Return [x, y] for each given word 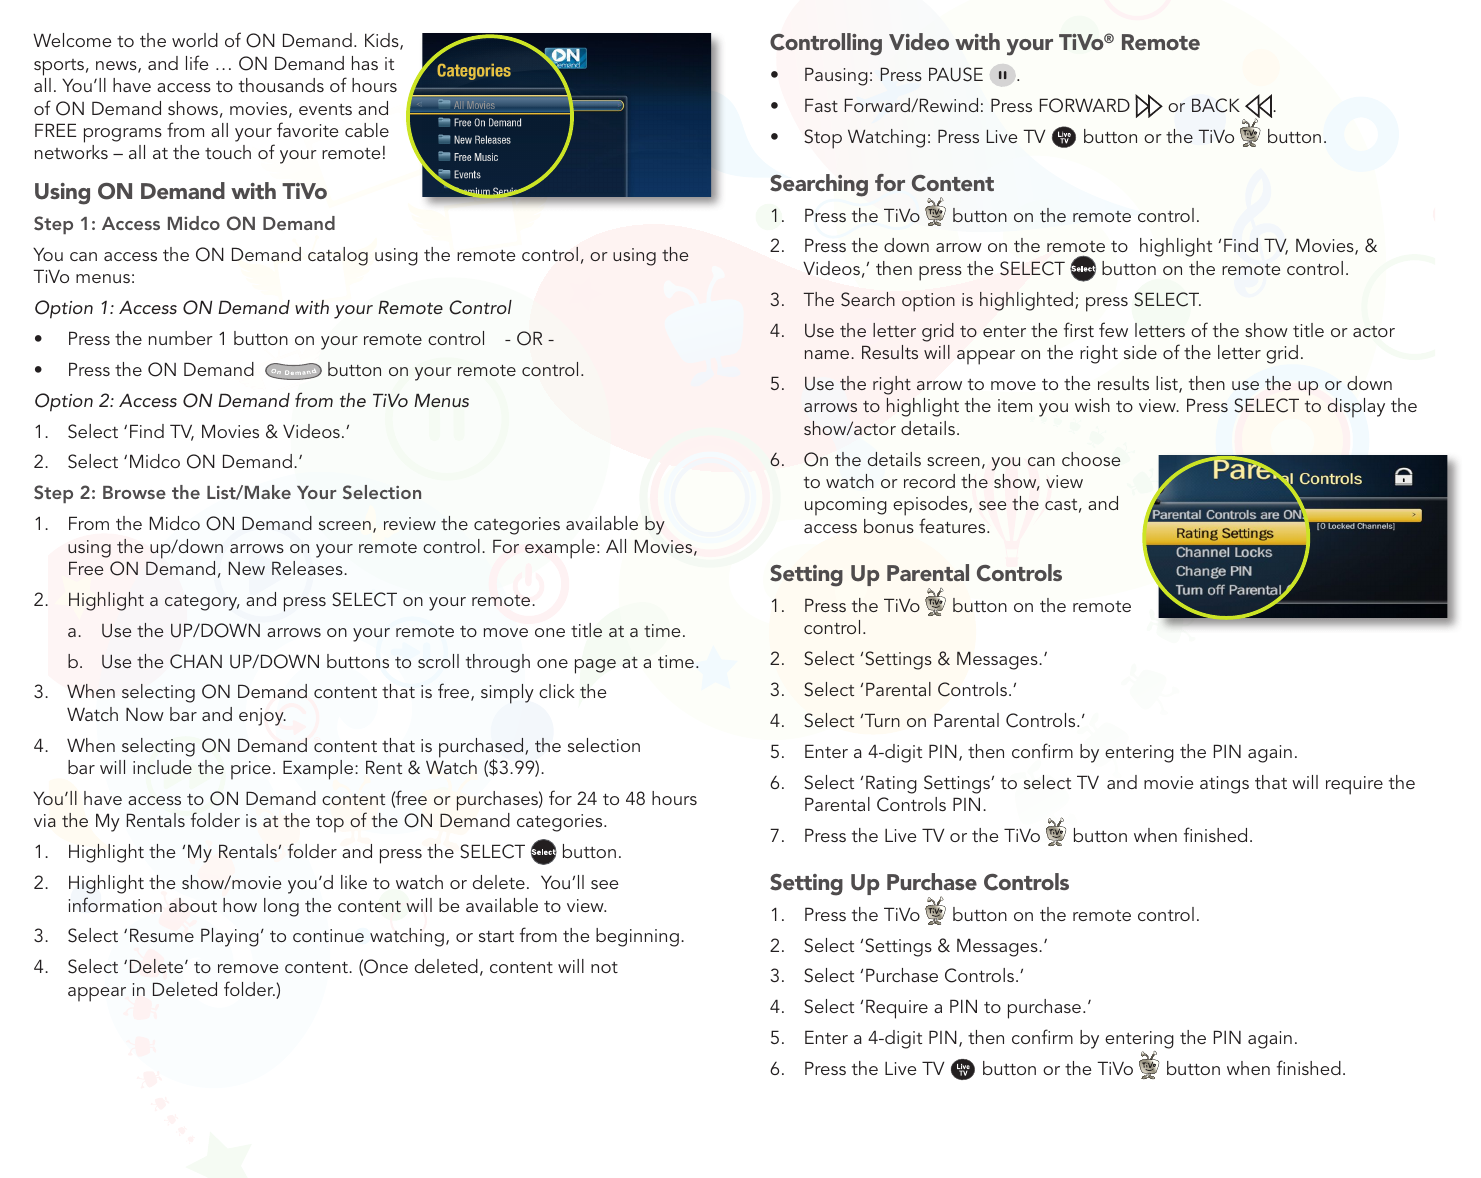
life [197, 62]
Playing [230, 937]
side [1140, 352]
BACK [1216, 105]
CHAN [196, 661]
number [181, 338]
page [595, 666]
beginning [637, 937]
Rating [891, 784]
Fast [821, 105]
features [953, 525]
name [828, 354]
